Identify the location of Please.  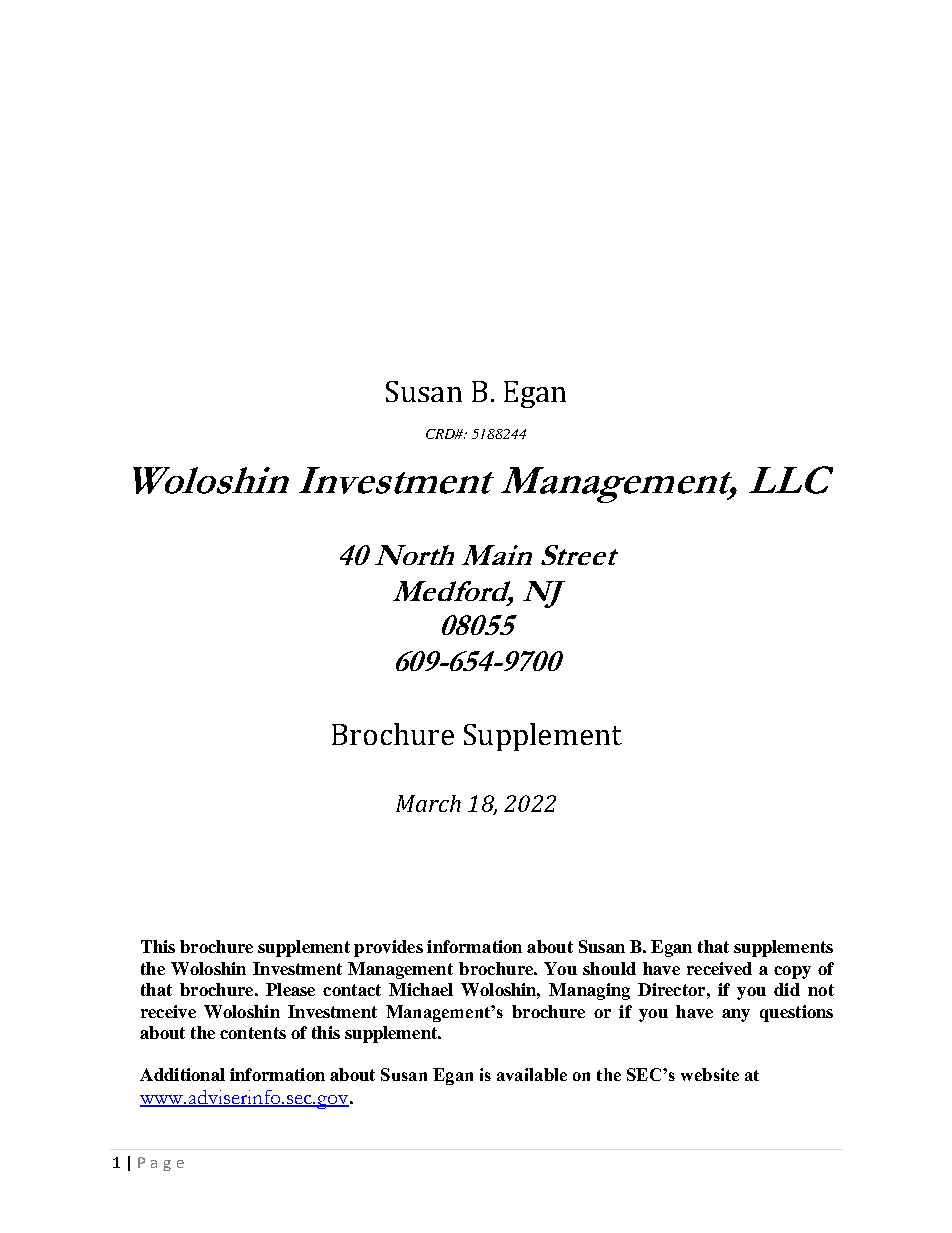
(290, 989).
